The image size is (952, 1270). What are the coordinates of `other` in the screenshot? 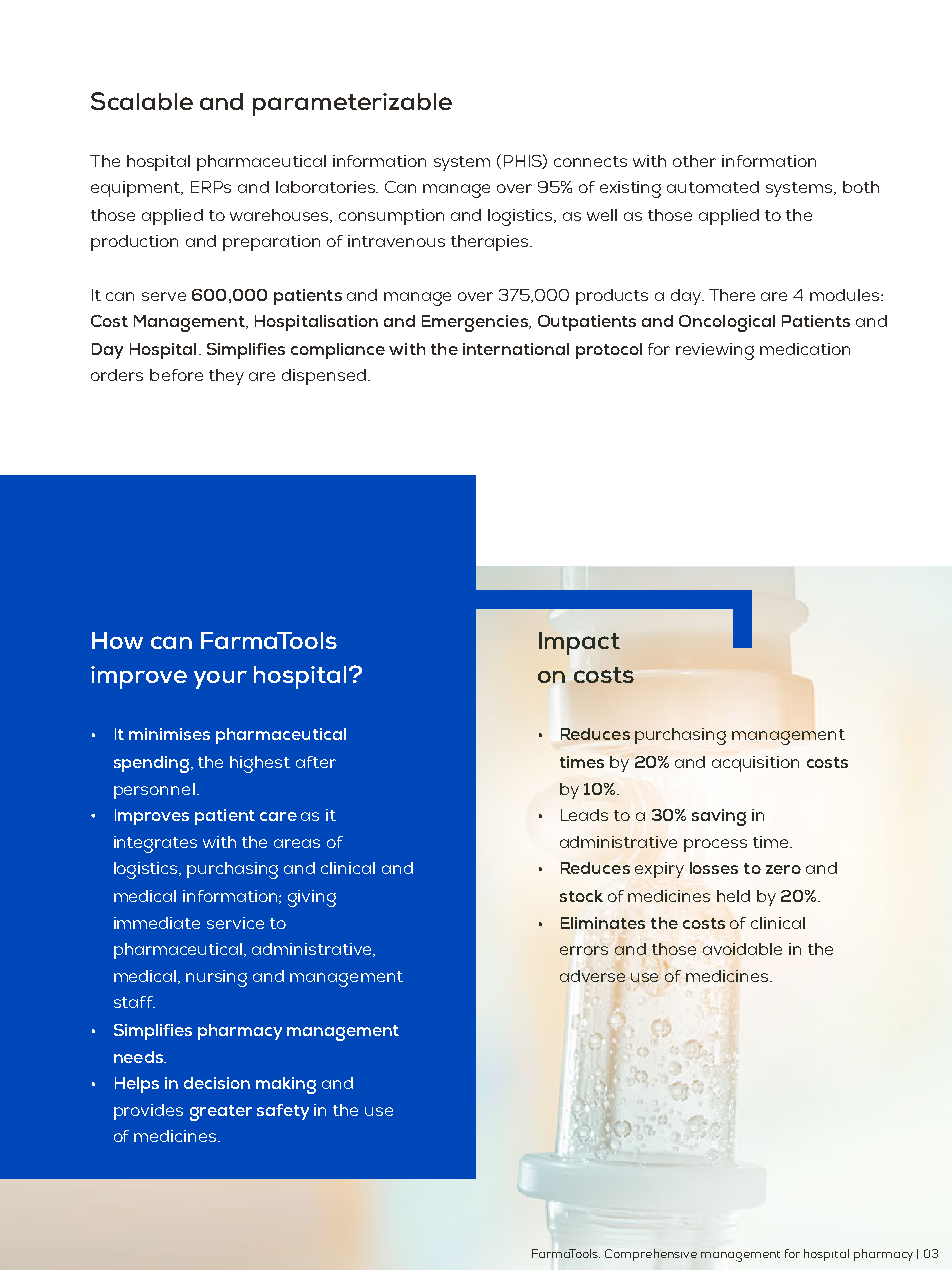 It's located at (694, 161).
